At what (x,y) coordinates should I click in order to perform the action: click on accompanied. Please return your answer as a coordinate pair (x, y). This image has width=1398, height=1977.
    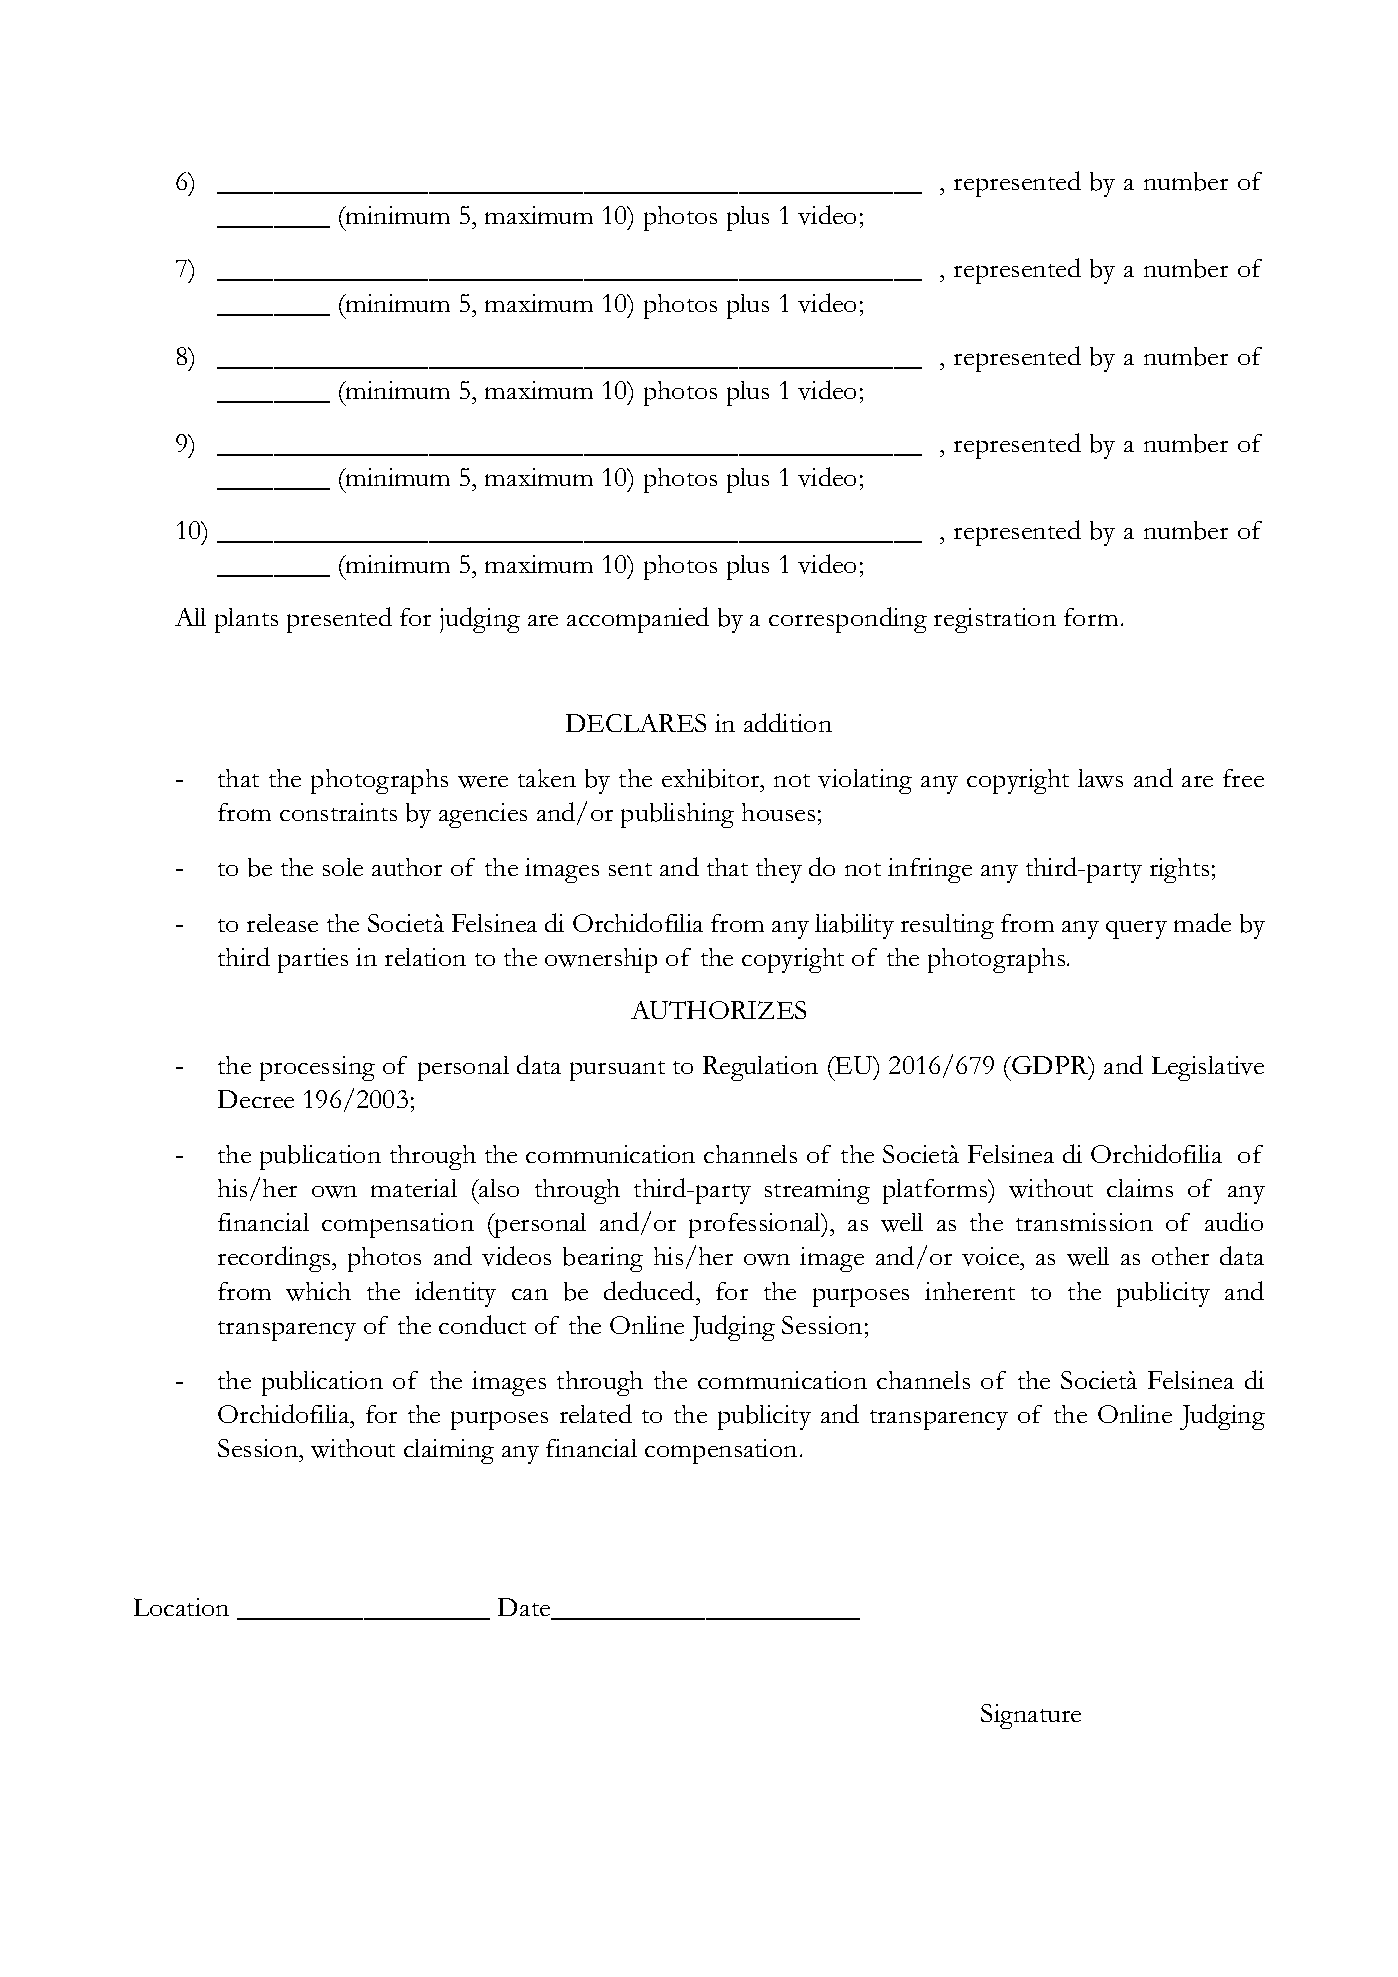
    Looking at the image, I should click on (638, 620).
